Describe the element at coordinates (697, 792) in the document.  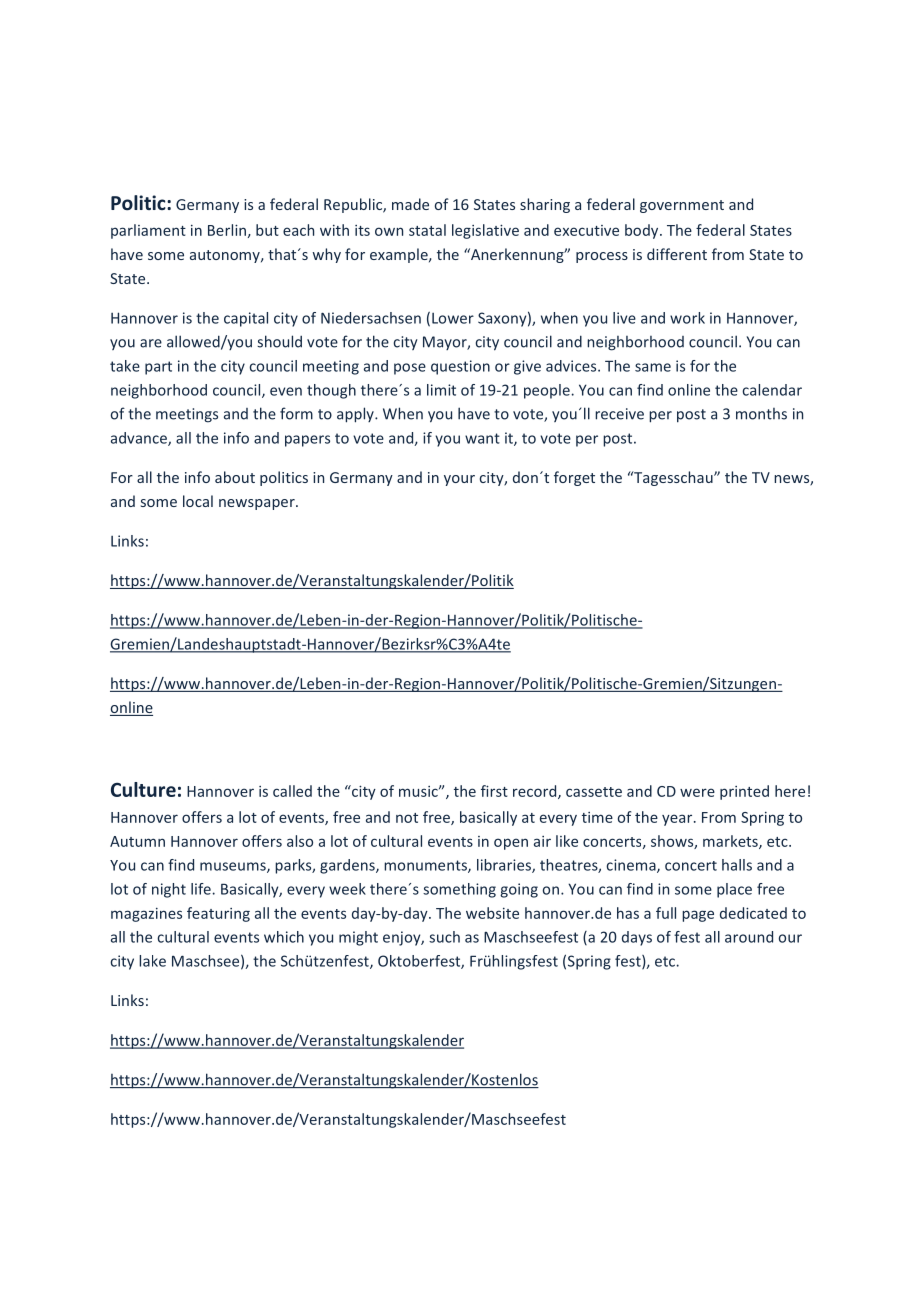
I see `were` at that location.
